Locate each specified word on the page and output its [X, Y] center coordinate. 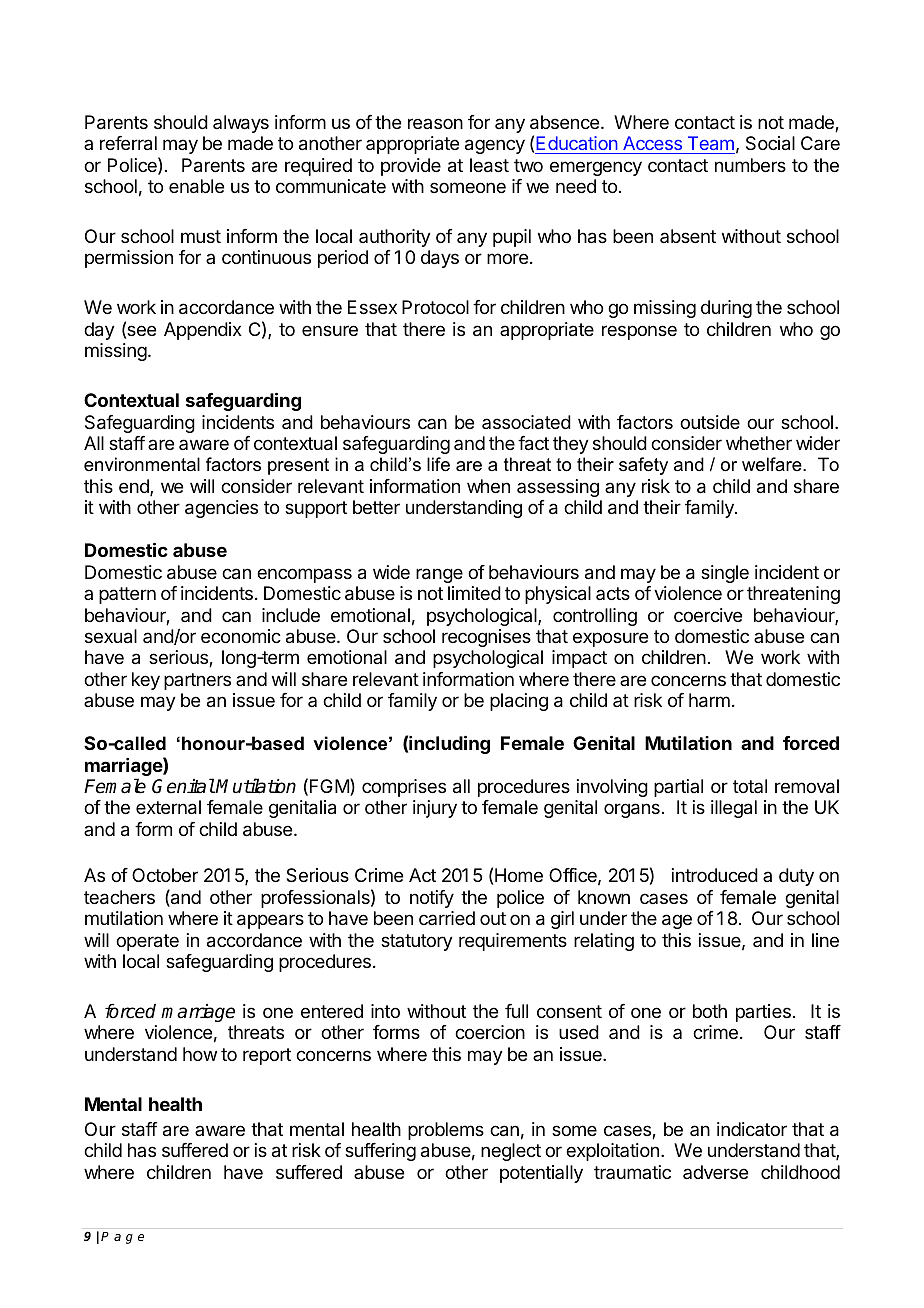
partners [197, 681]
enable [196, 186]
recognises [486, 638]
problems [446, 1131]
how [200, 1054]
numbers [750, 165]
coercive [708, 615]
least [489, 165]
